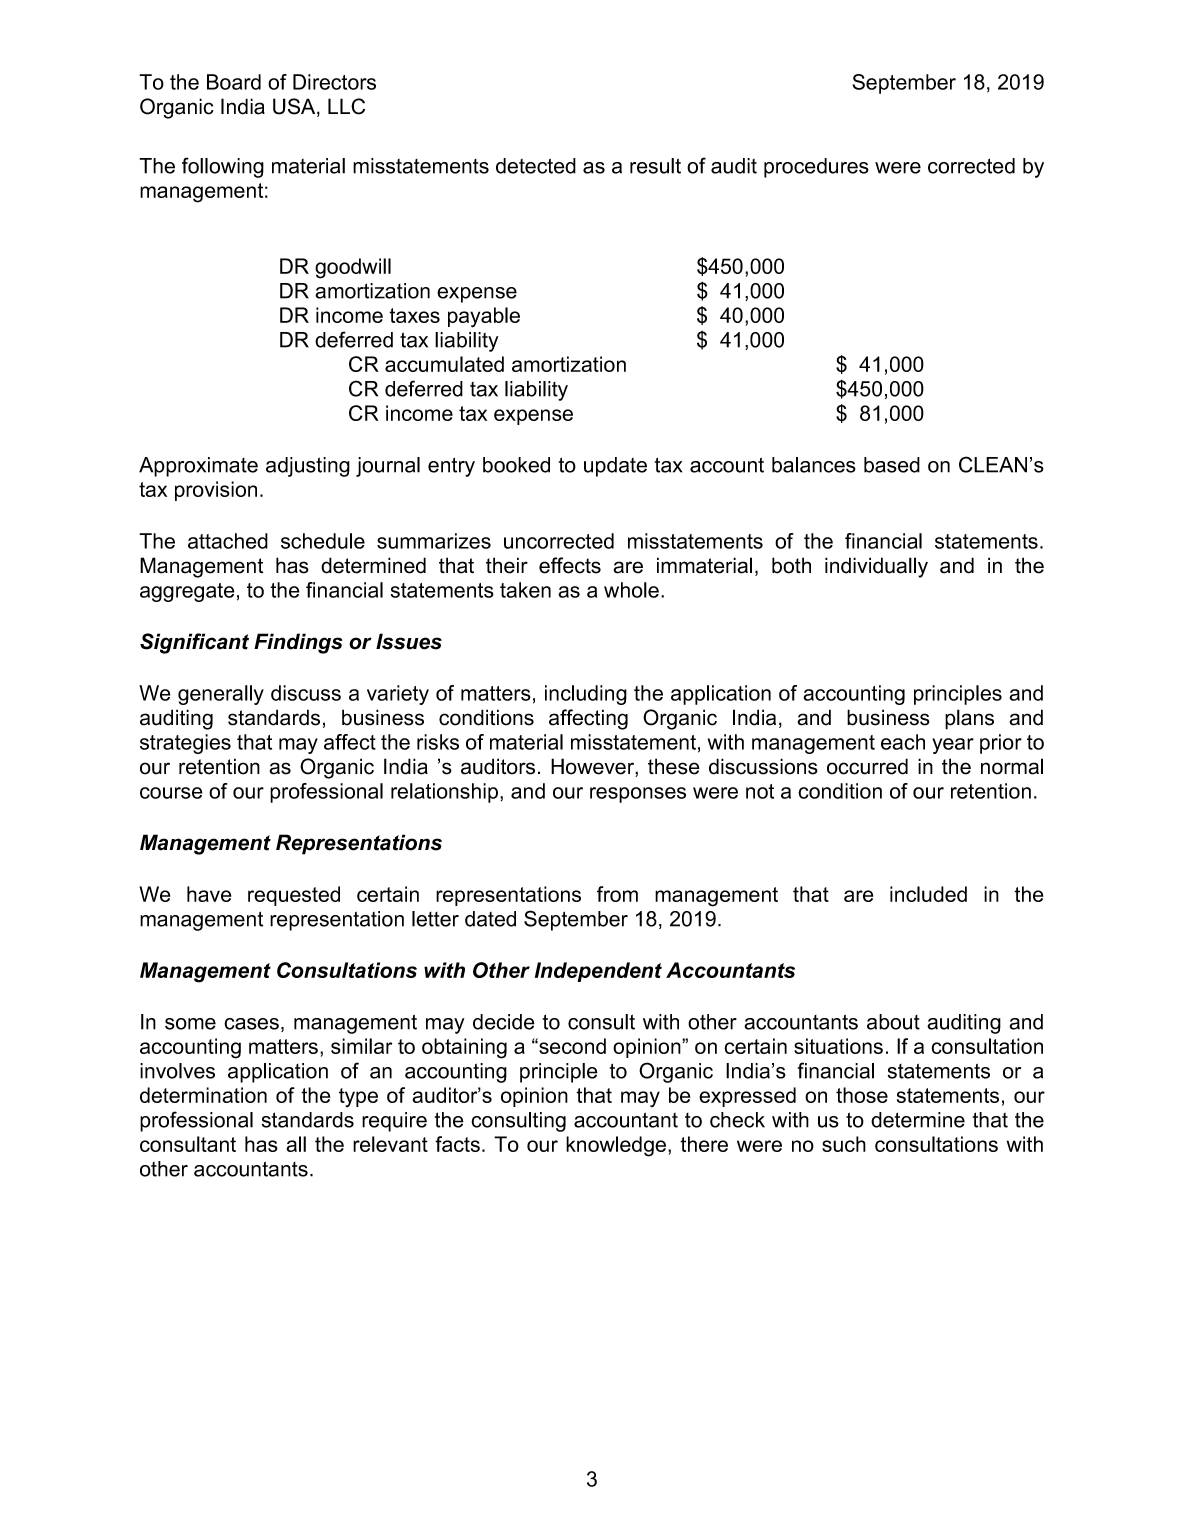 The height and width of the screenshot is (1533, 1184). I want to click on adjusting, so click(308, 467).
